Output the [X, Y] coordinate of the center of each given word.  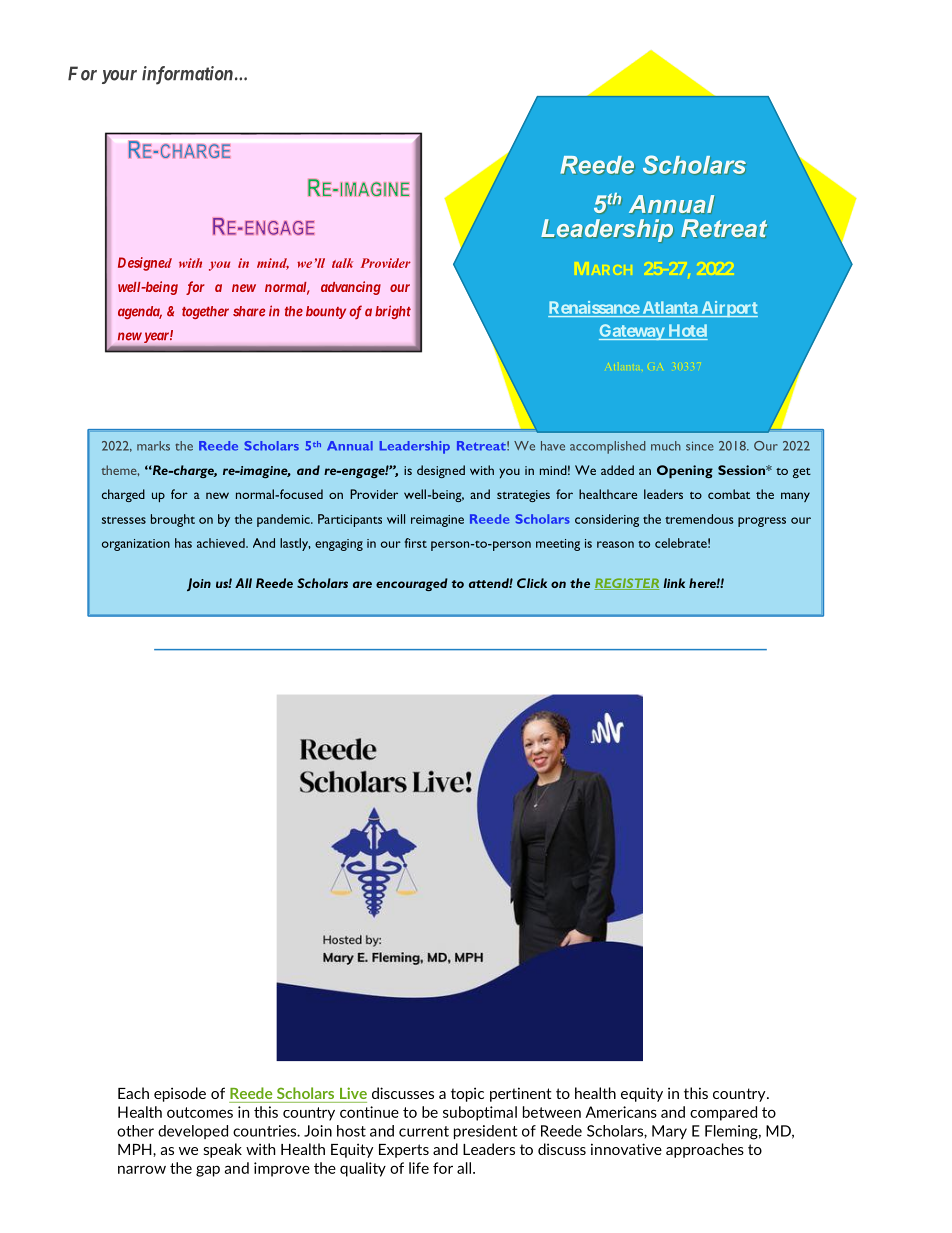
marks [153, 446]
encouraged [412, 584]
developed [193, 1132]
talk [342, 263]
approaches [705, 1150]
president [486, 1132]
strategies [523, 496]
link [674, 583]
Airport [728, 309]
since [700, 446]
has [183, 543]
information [187, 75]
